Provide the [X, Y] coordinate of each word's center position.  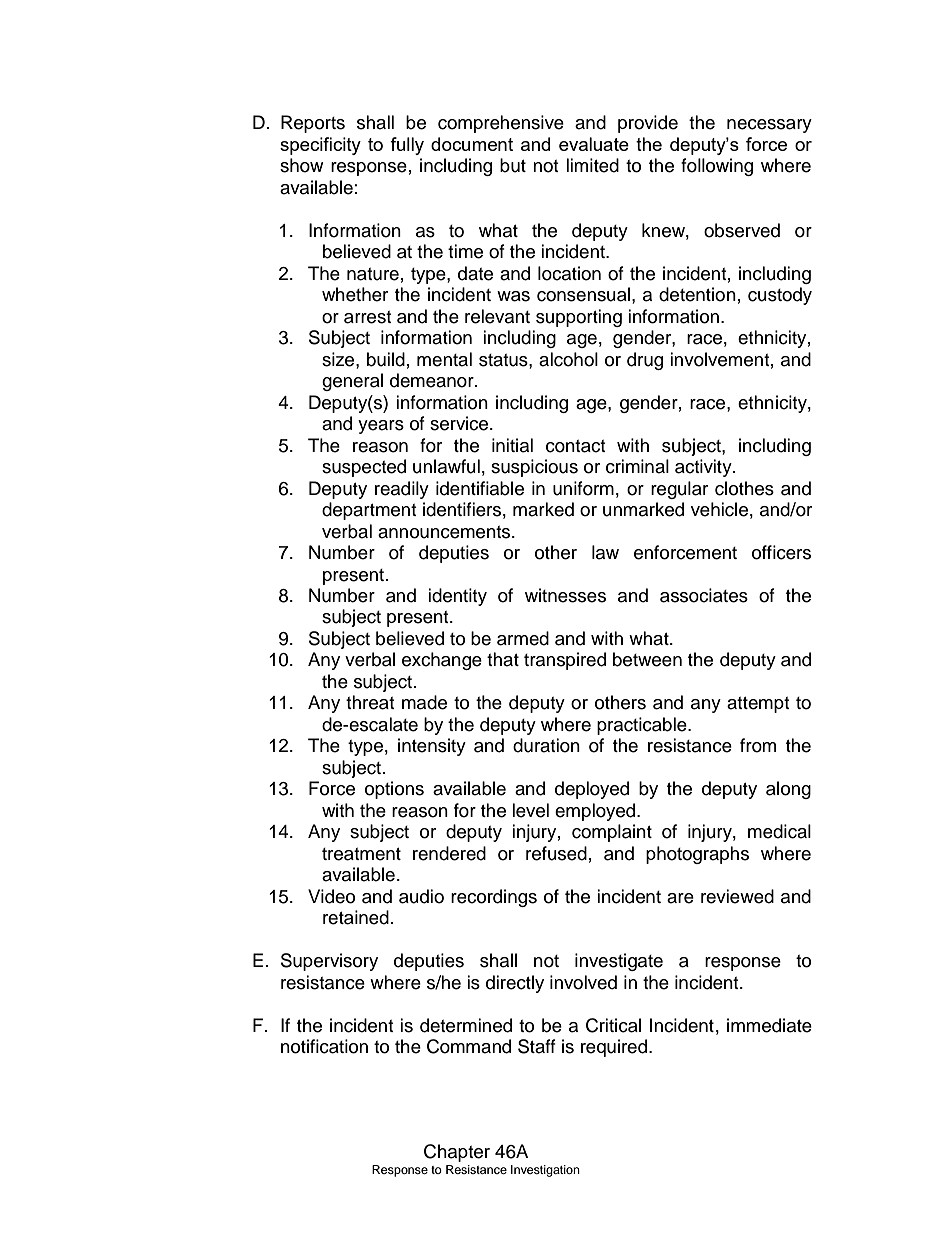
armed [523, 638]
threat [370, 702]
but [513, 165]
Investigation [545, 1171]
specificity [320, 146]
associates [704, 595]
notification [324, 1046]
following [717, 167]
